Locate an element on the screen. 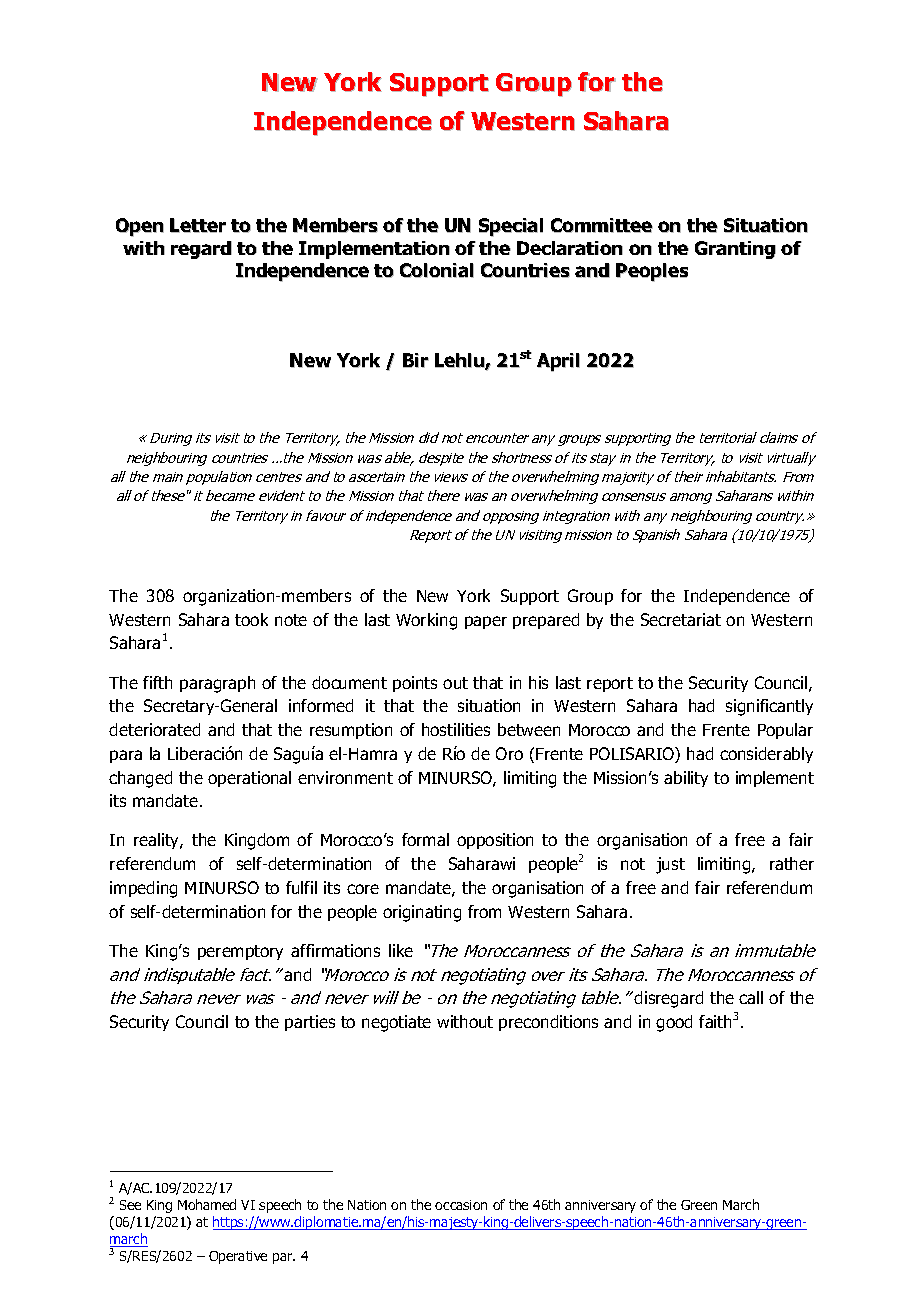  preconditions is located at coordinates (548, 1023).
